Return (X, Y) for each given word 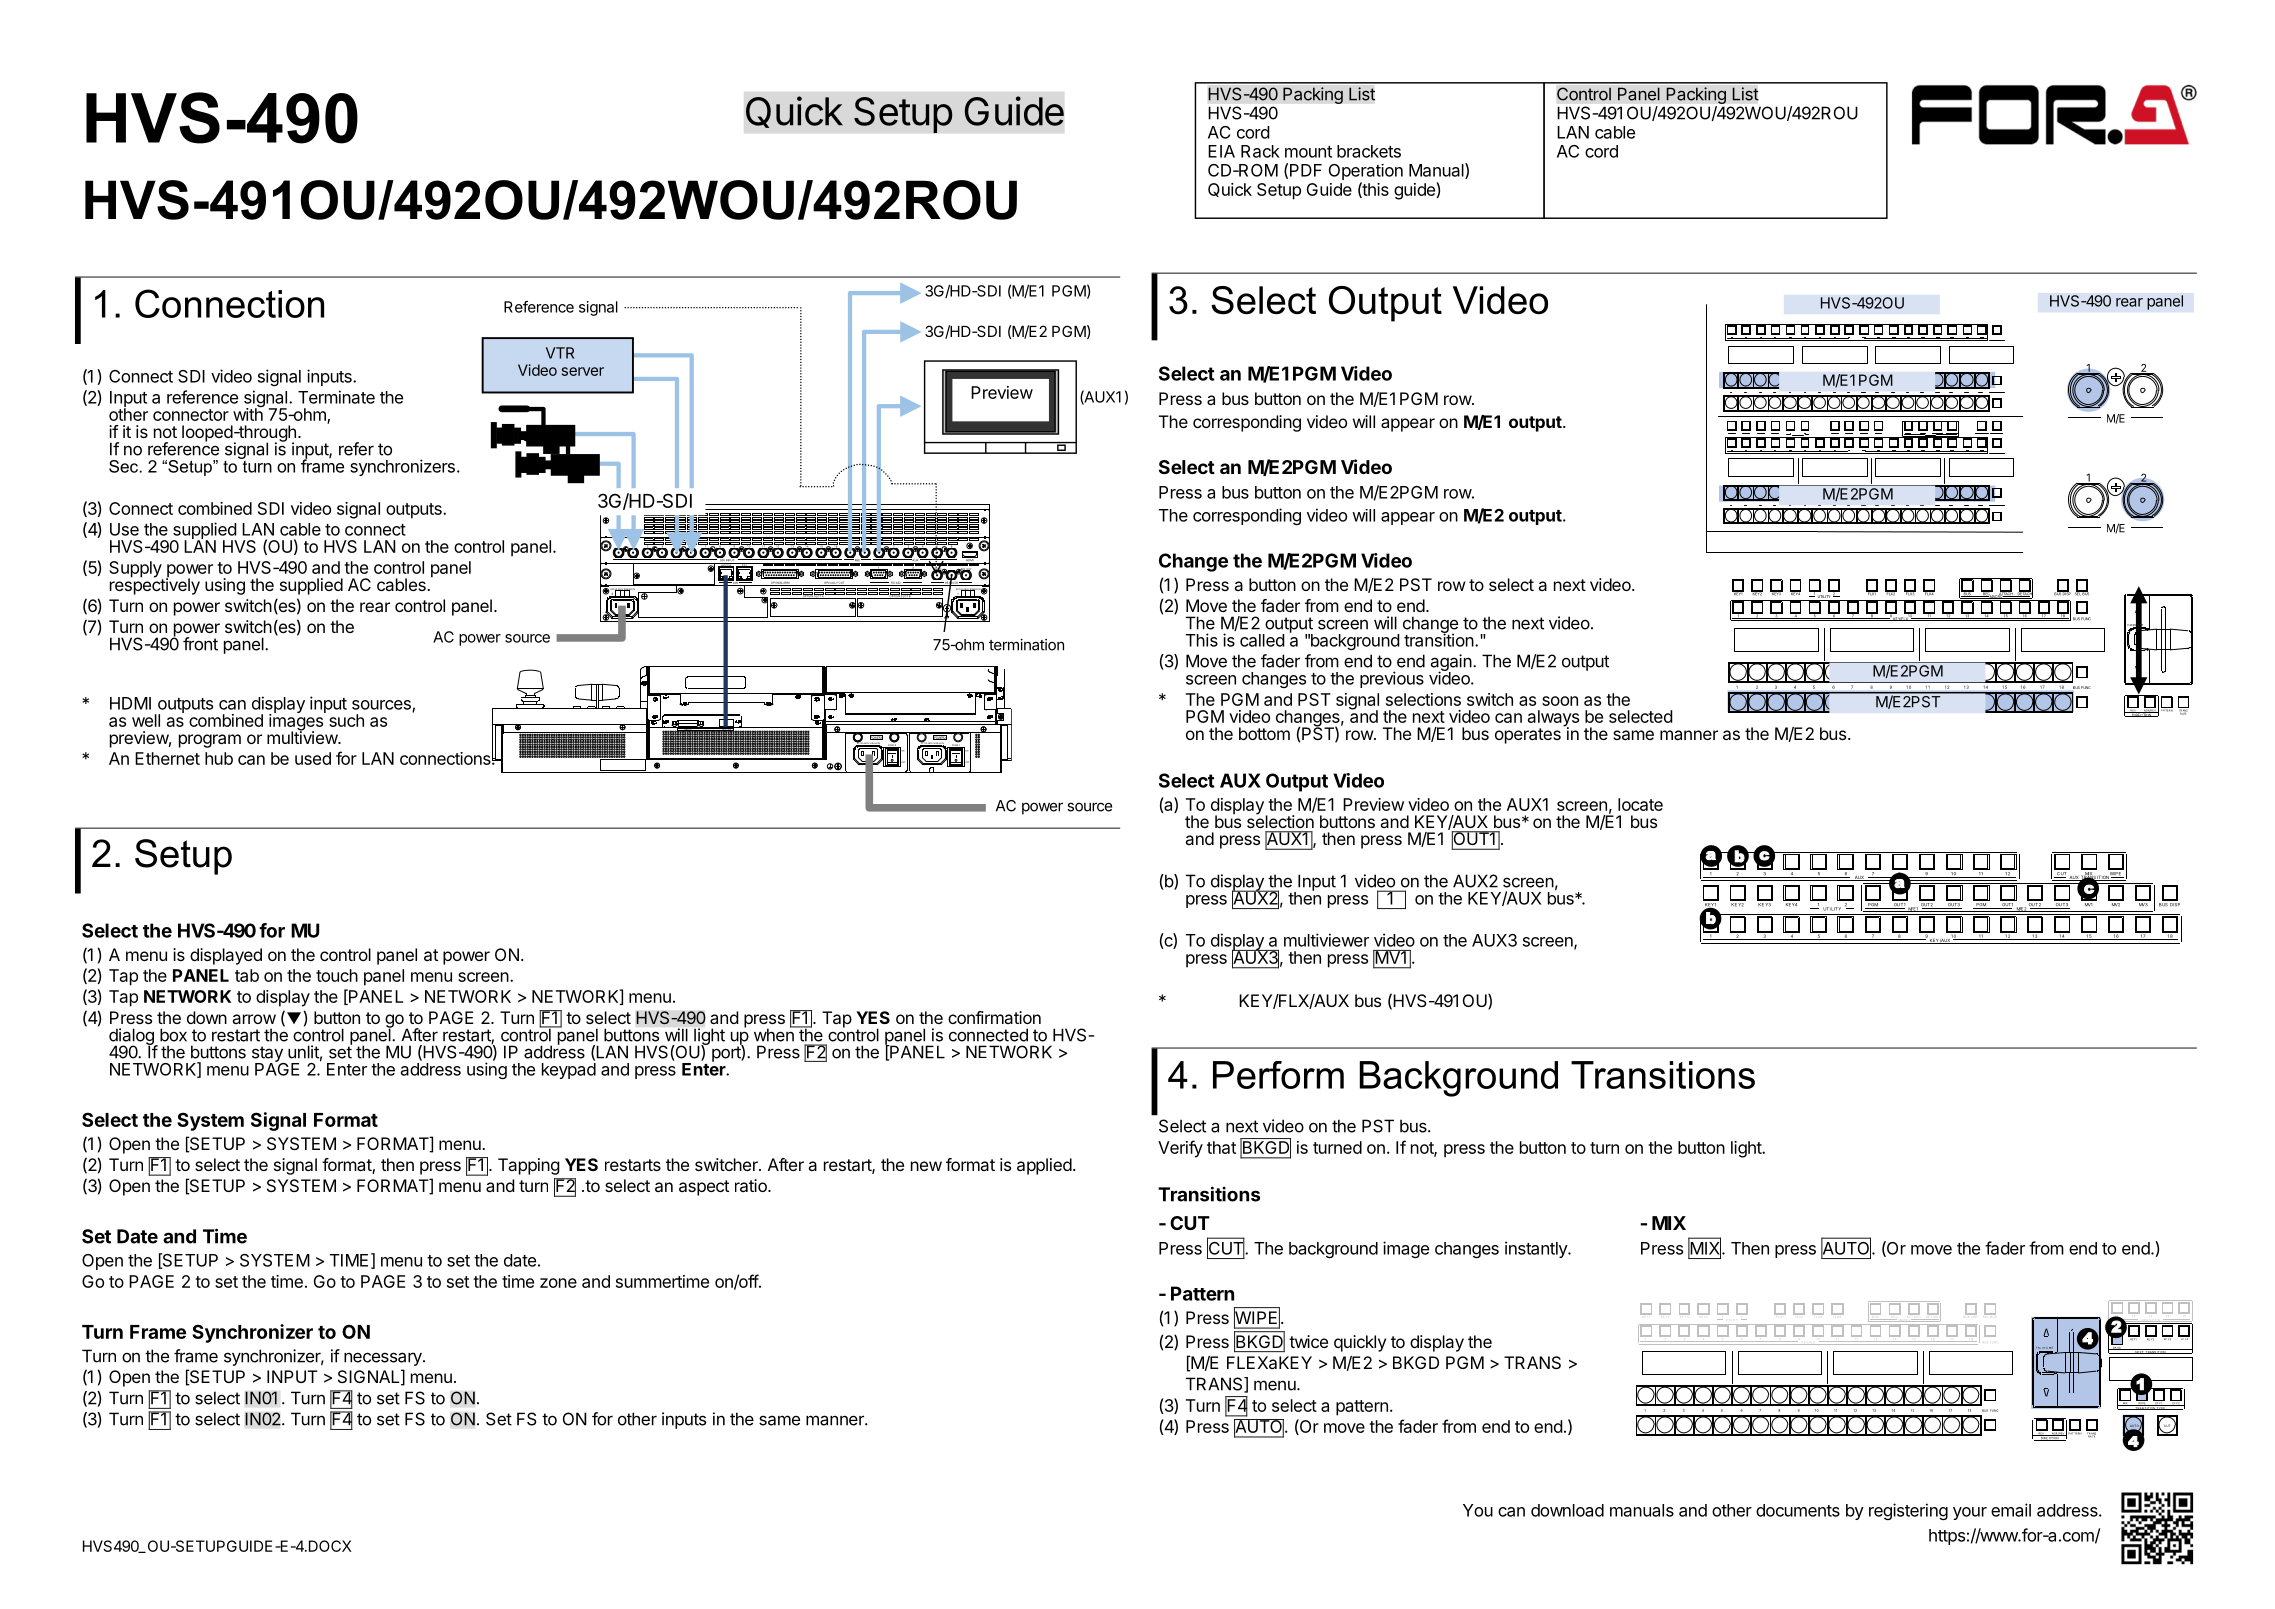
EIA (1221, 151)
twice (1308, 1341)
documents (1798, 1510)
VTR (560, 353)
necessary (384, 1359)
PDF (1306, 170)
